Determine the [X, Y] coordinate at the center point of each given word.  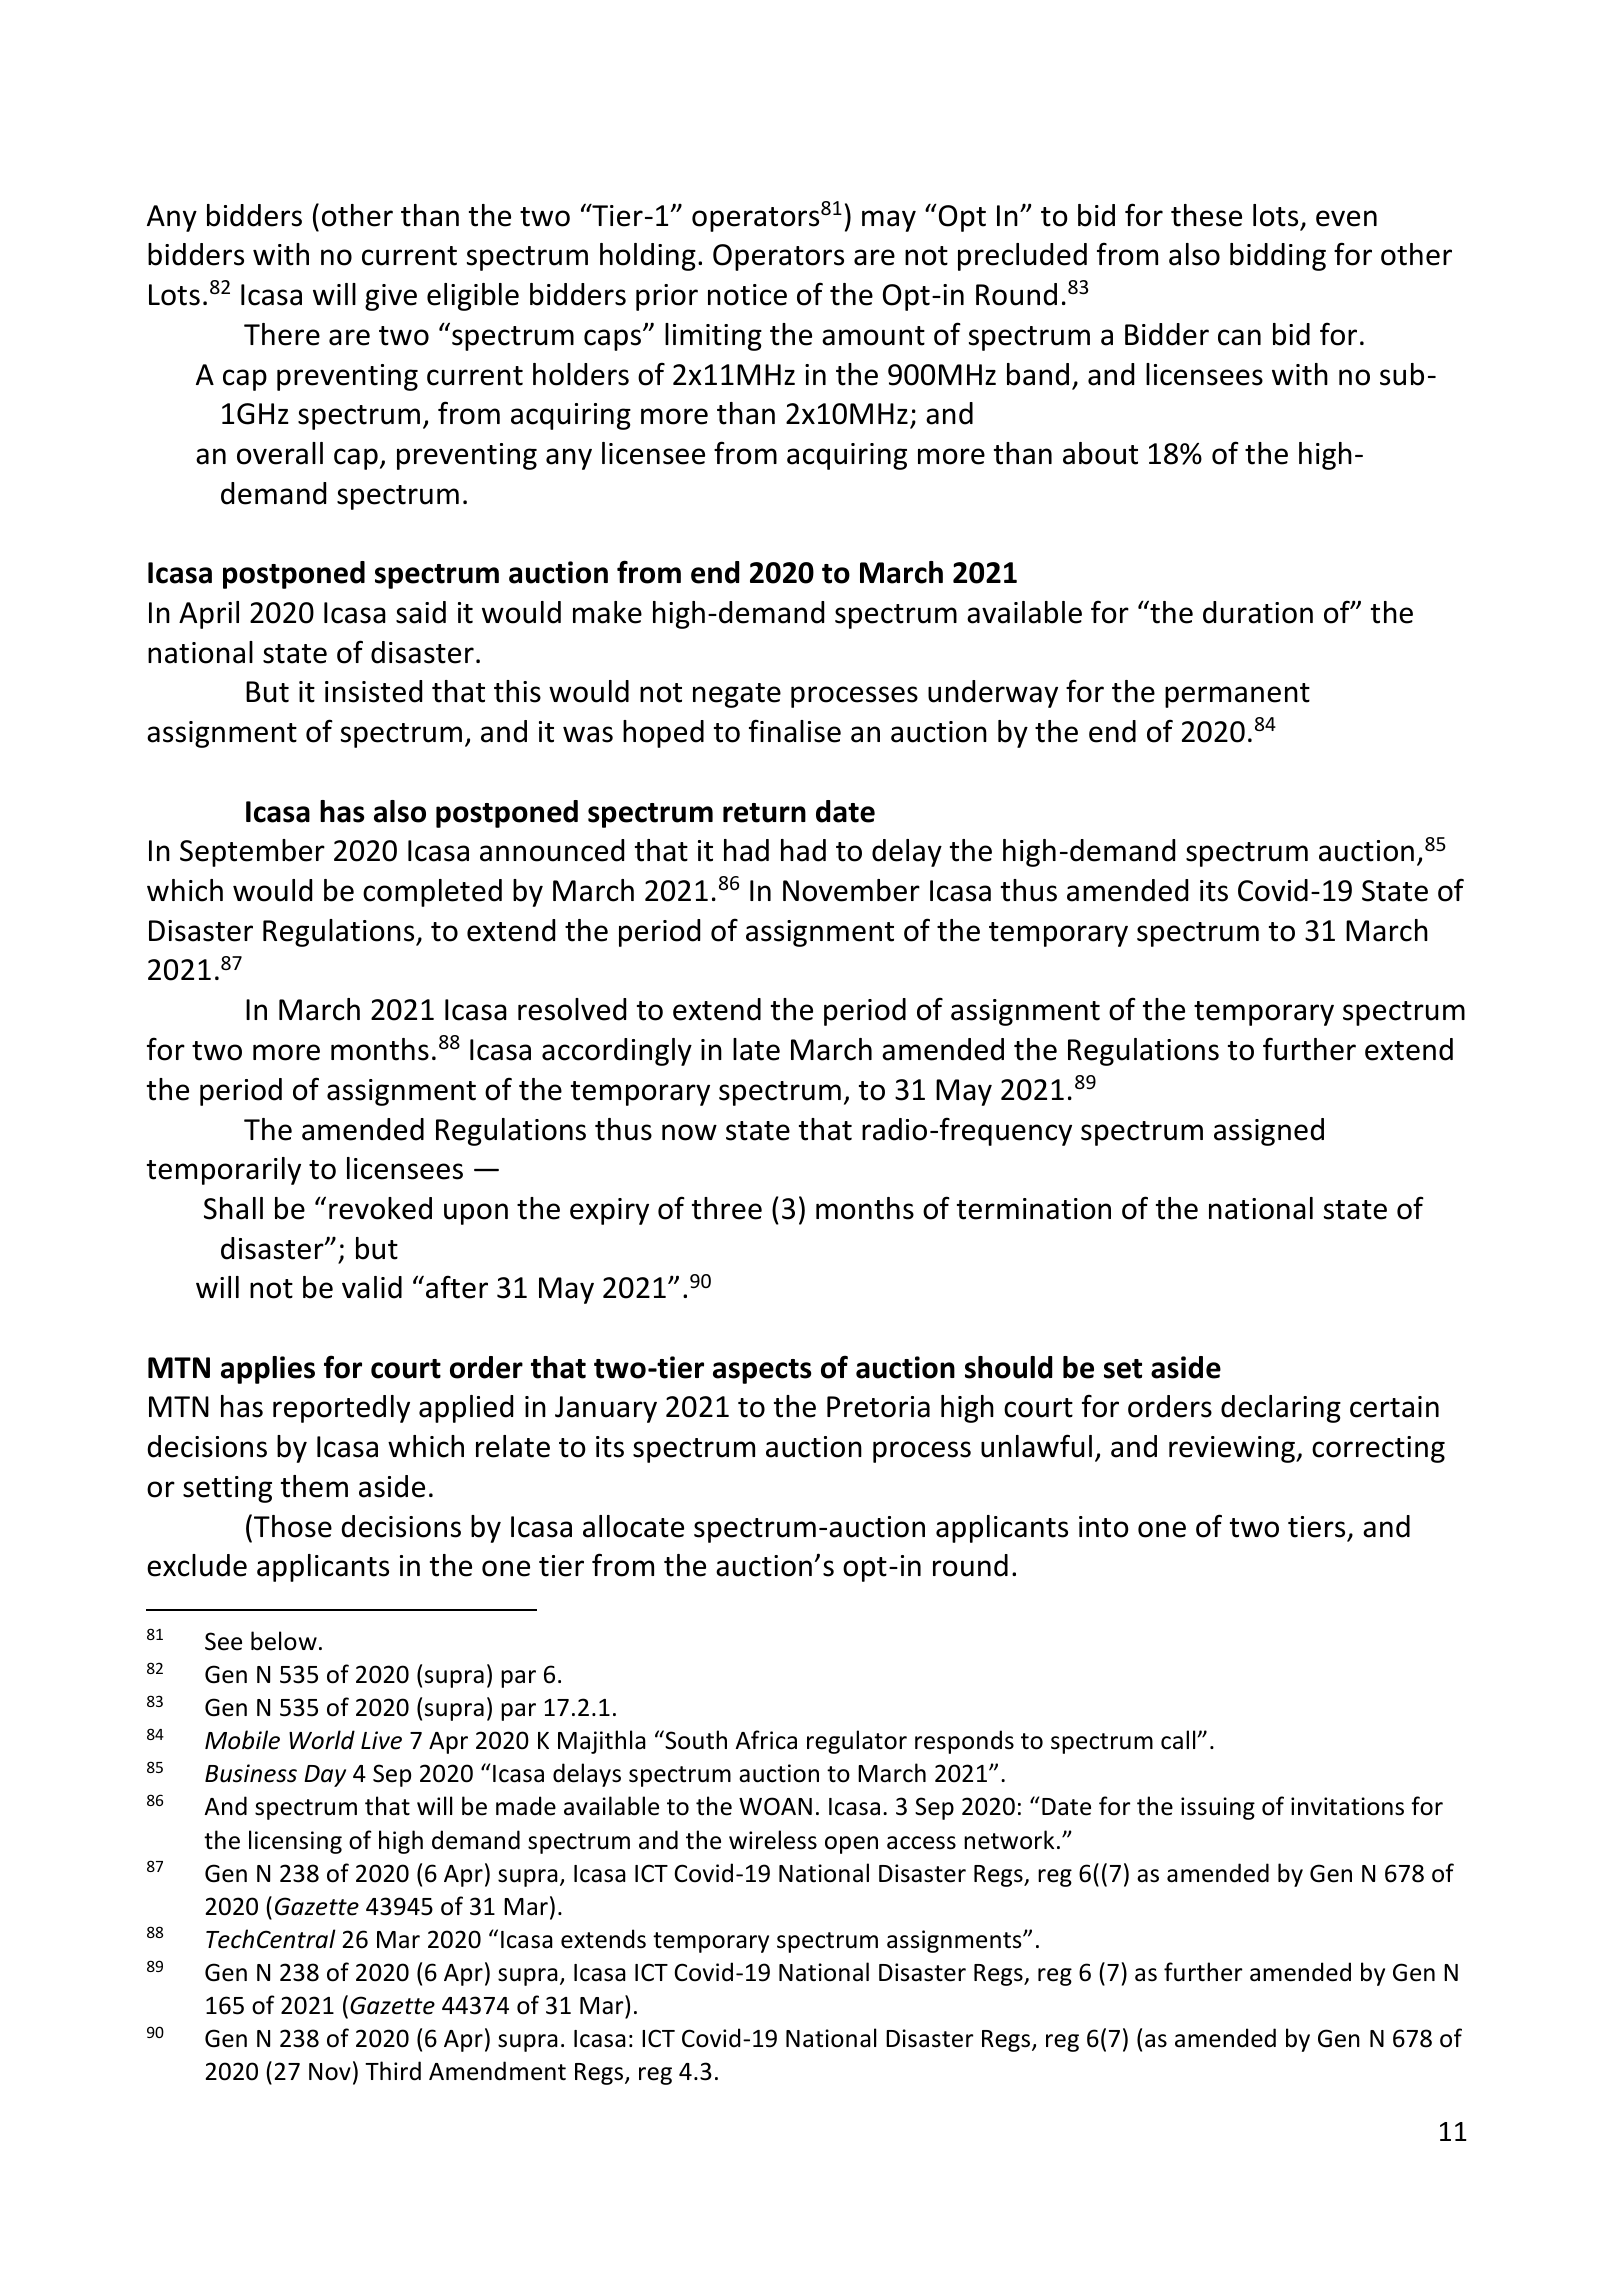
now [689, 1132]
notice [747, 295]
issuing [1218, 1808]
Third [393, 2071]
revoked [380, 1208]
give [391, 297]
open [851, 1845]
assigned [1269, 1132]
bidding [1278, 257]
